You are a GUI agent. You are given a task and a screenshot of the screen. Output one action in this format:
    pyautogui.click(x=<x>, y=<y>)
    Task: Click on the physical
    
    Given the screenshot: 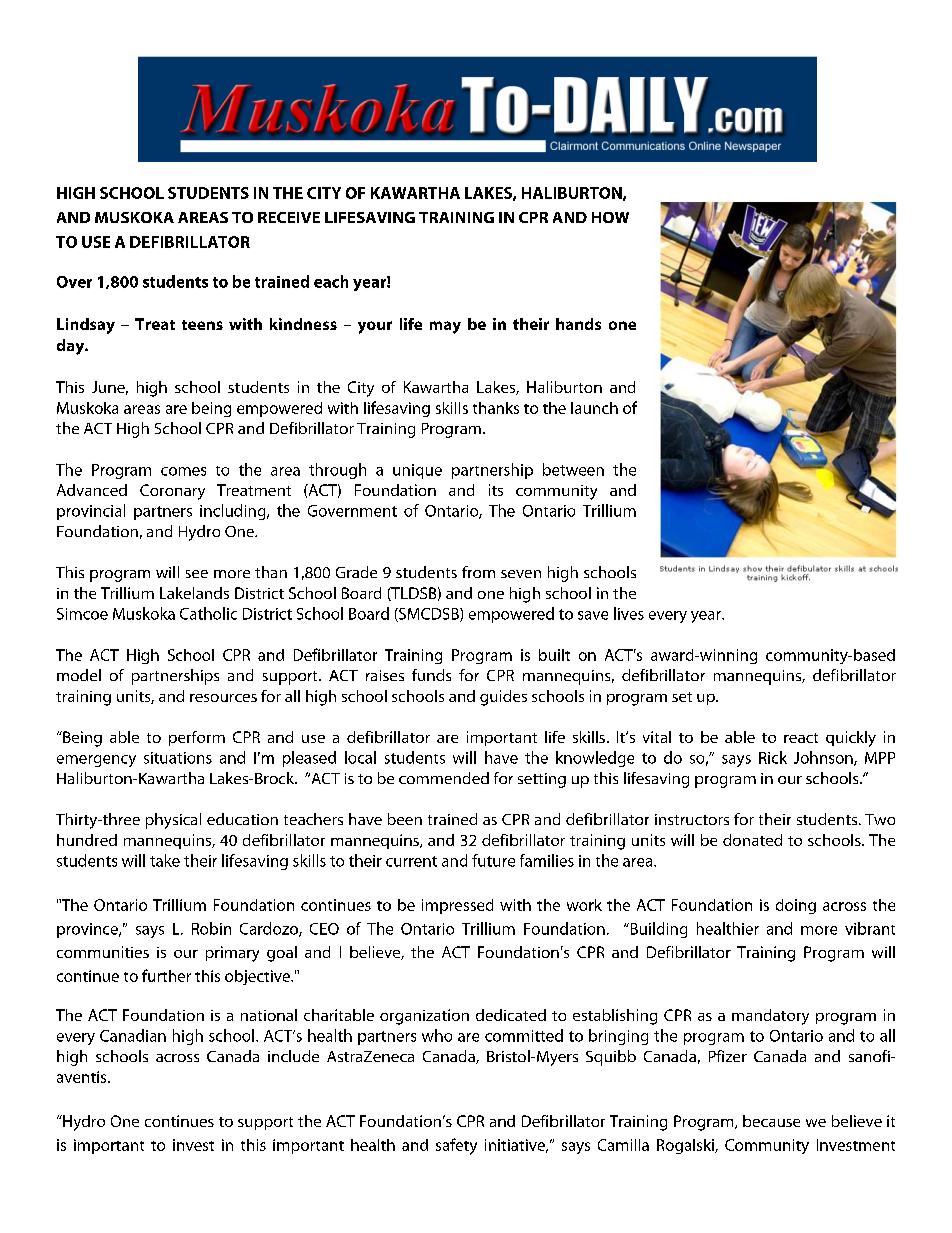 What is the action you would take?
    pyautogui.click(x=173, y=821)
